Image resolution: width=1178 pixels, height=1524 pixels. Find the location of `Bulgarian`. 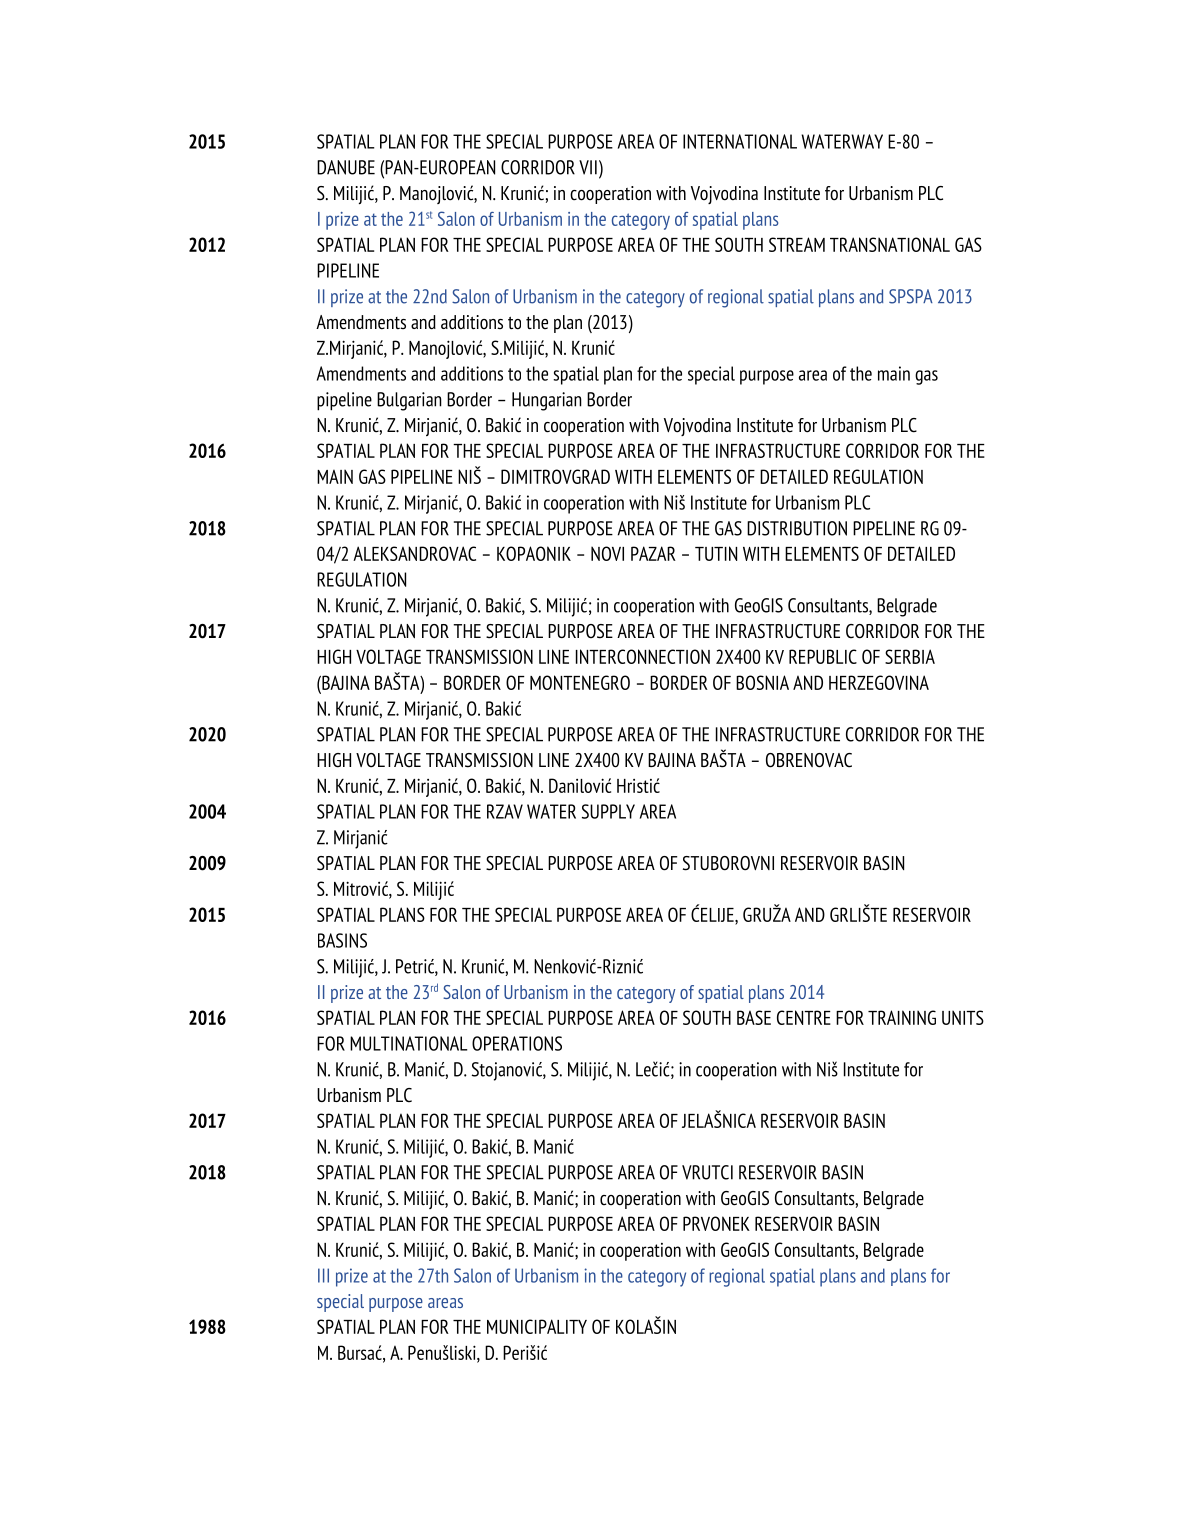

Bulgarian is located at coordinates (409, 401).
